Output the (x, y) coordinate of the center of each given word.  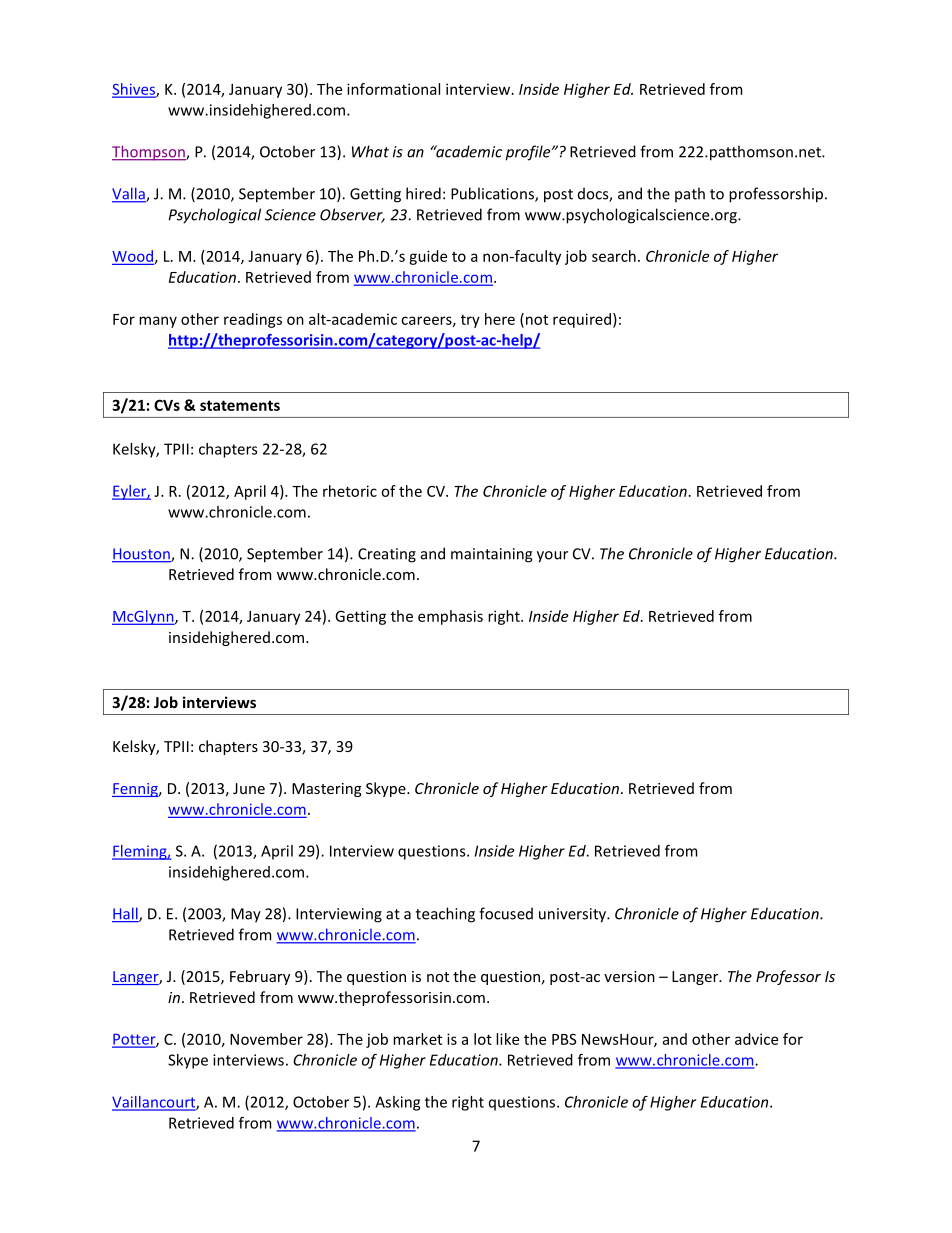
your (552, 557)
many (158, 322)
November (266, 1039)
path (690, 194)
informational (393, 89)
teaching (445, 915)
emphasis (450, 617)
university (573, 915)
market (417, 1039)
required (582, 320)
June (249, 788)
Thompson (149, 153)
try (470, 321)
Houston (142, 555)
